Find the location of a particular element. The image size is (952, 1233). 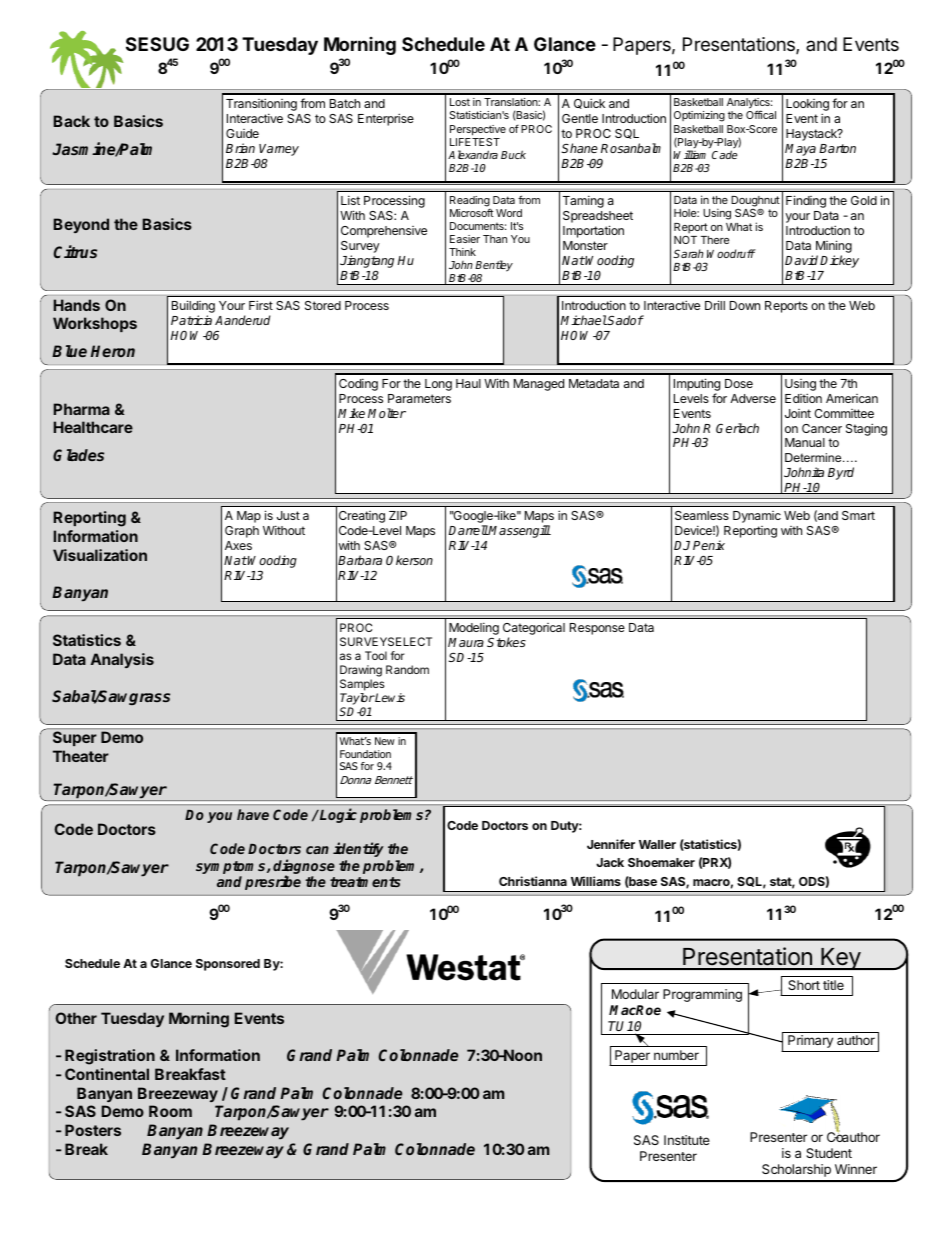

Haul is located at coordinates (468, 383).
